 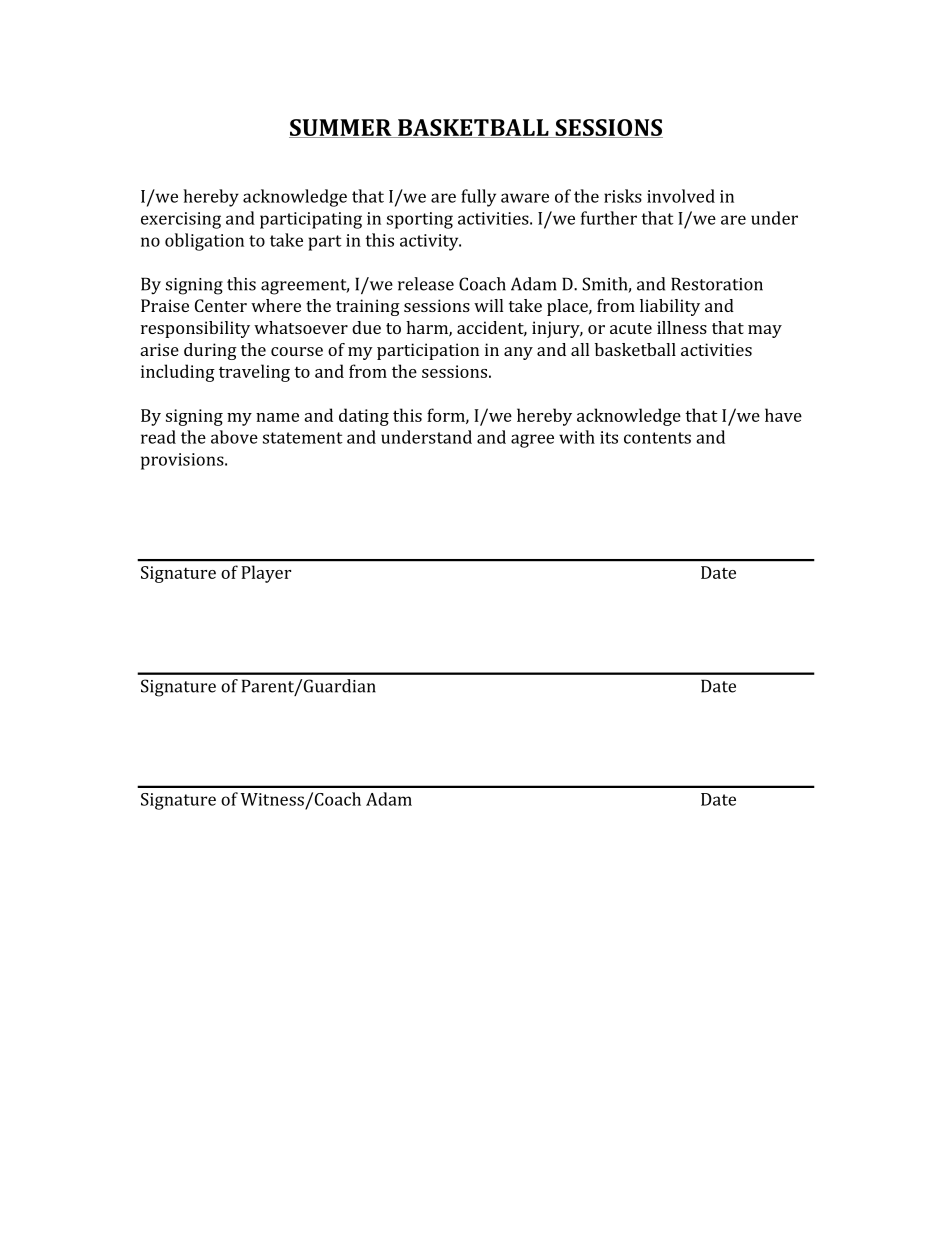 What do you see at coordinates (657, 438) in the image?
I see `contents` at bounding box center [657, 438].
